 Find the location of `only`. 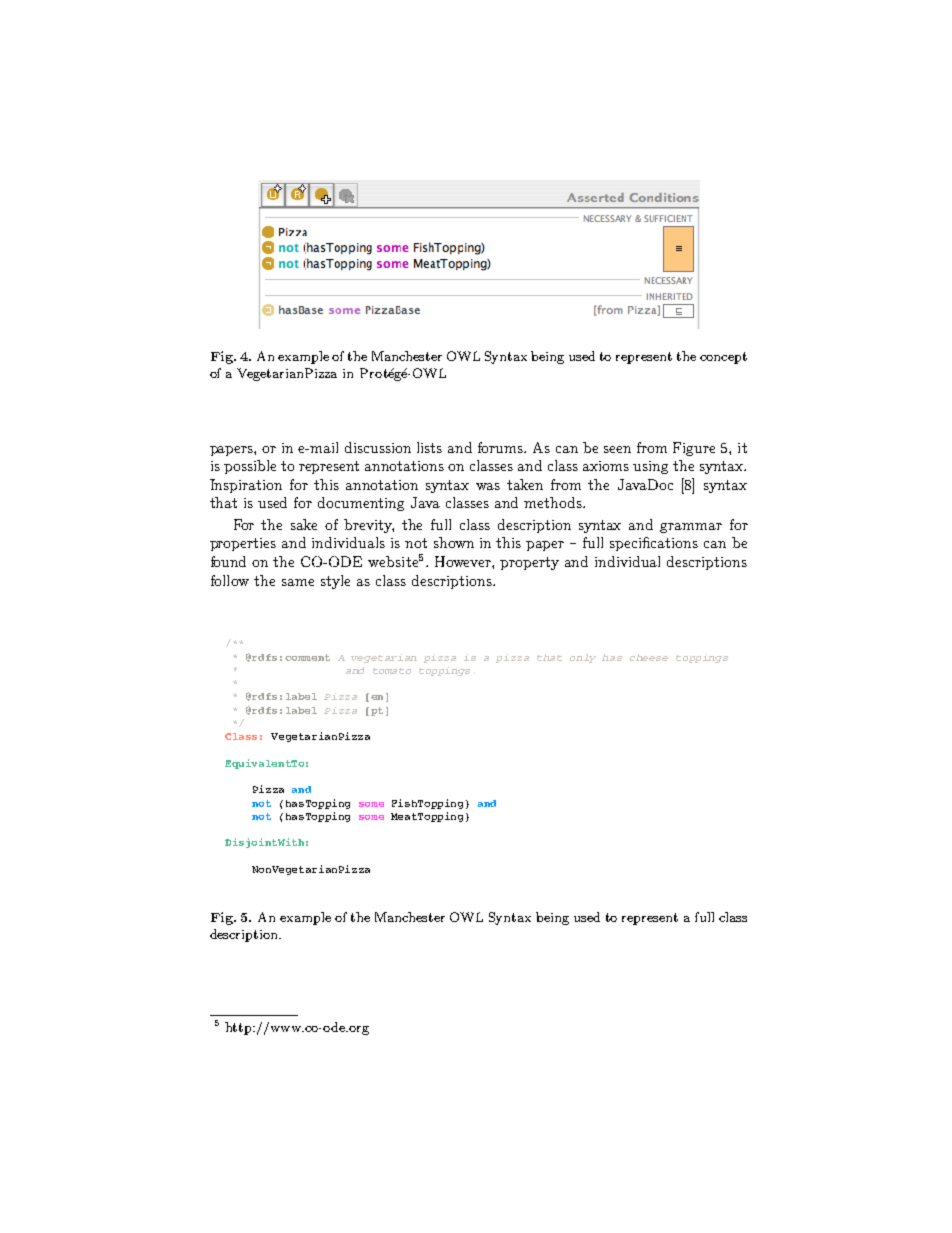

only is located at coordinates (583, 658).
